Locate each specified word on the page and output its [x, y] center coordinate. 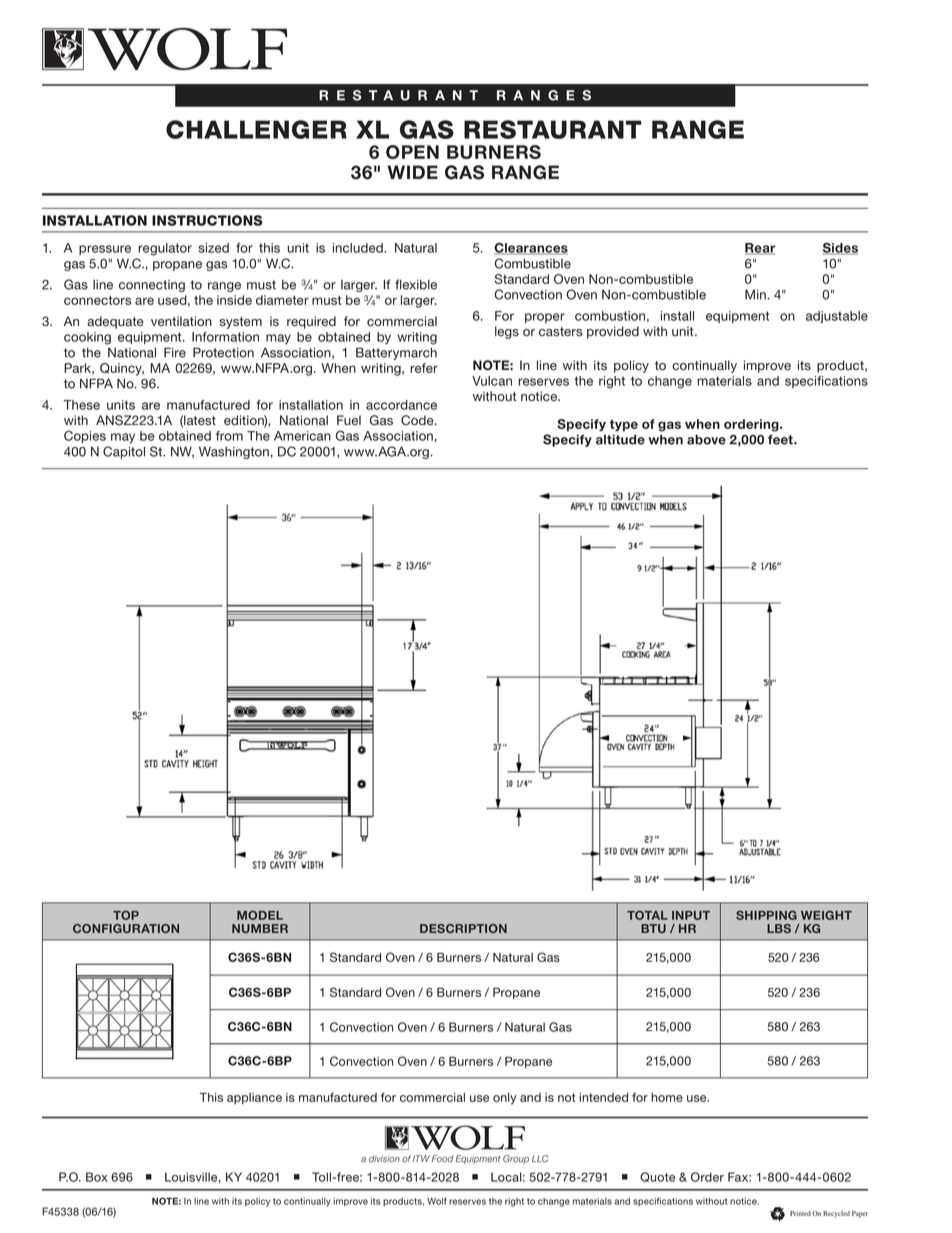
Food [442, 1159]
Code [418, 420]
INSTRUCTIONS [207, 220]
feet [781, 440]
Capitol [124, 452]
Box [96, 1177]
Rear [760, 249]
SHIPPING [766, 915]
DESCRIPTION [463, 928]
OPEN [412, 152]
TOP [126, 915]
